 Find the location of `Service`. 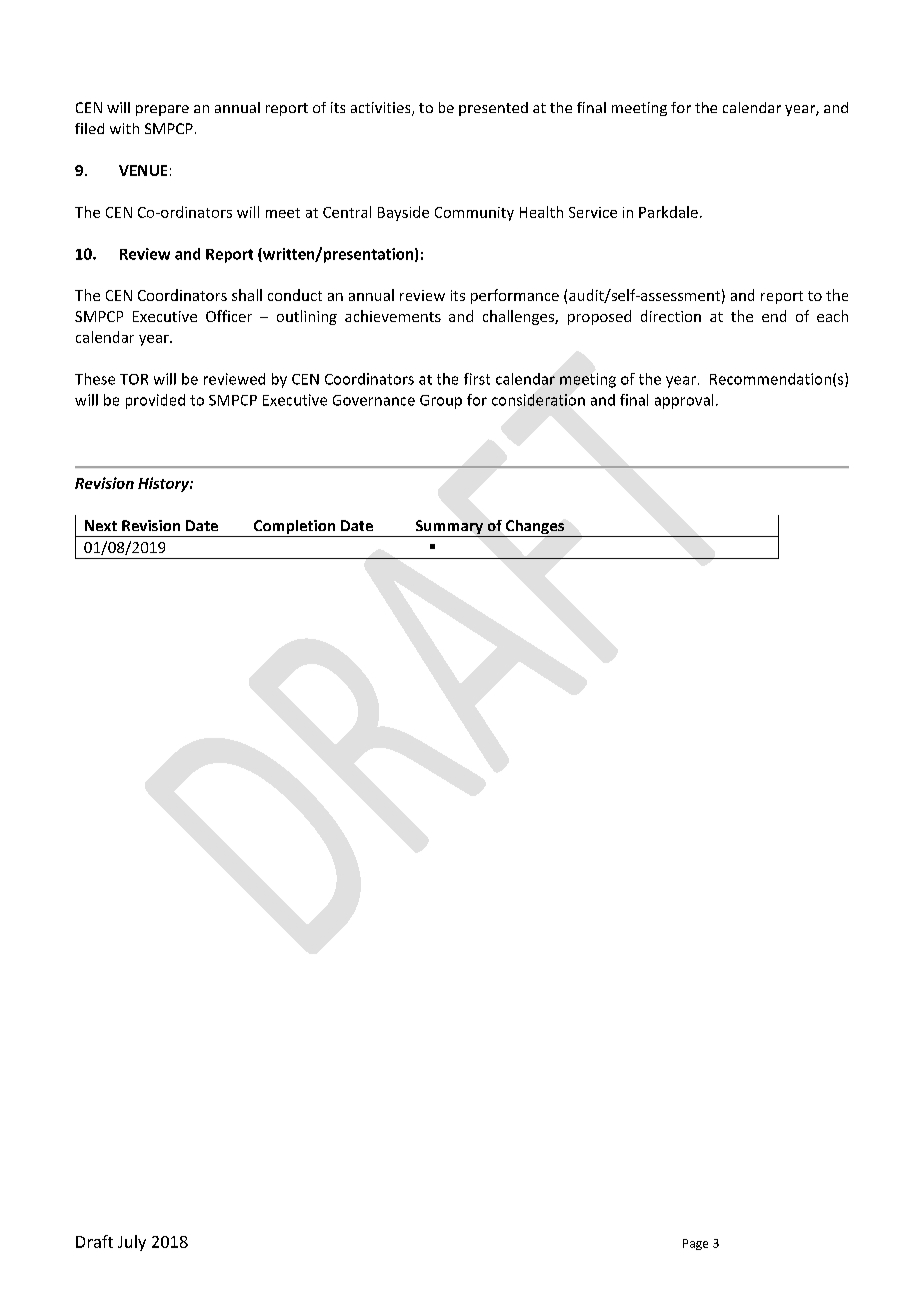

Service is located at coordinates (593, 212).
